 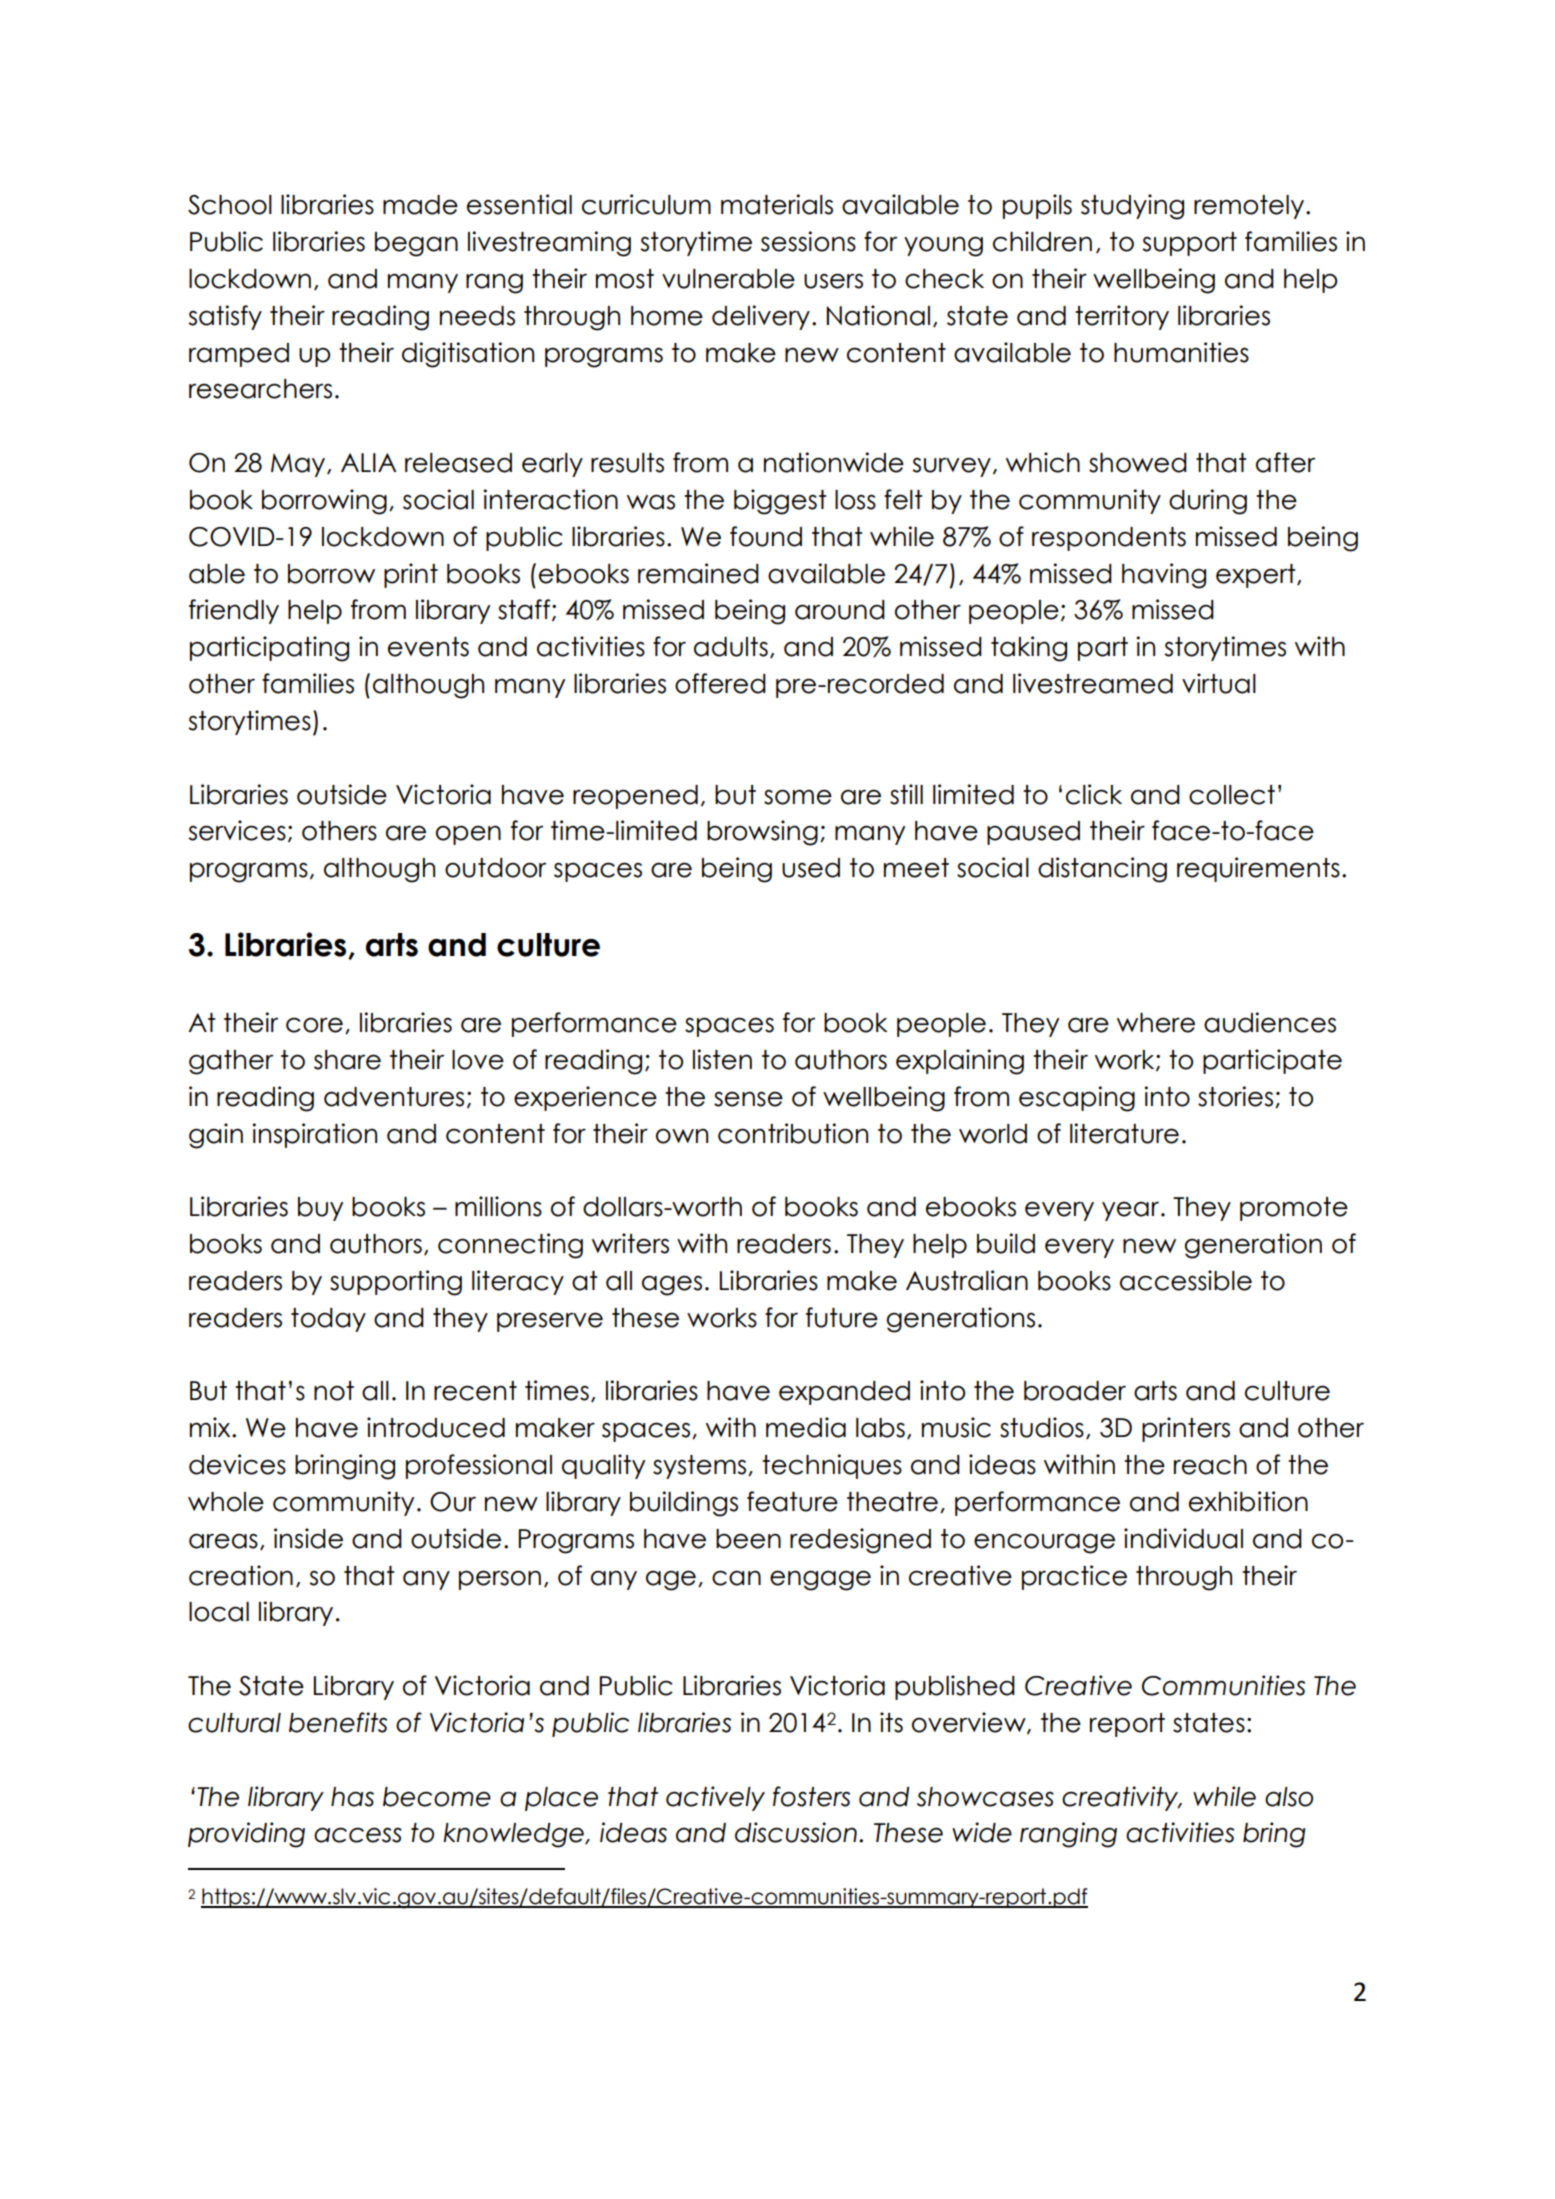 I want to click on not, so click(x=334, y=1391).
